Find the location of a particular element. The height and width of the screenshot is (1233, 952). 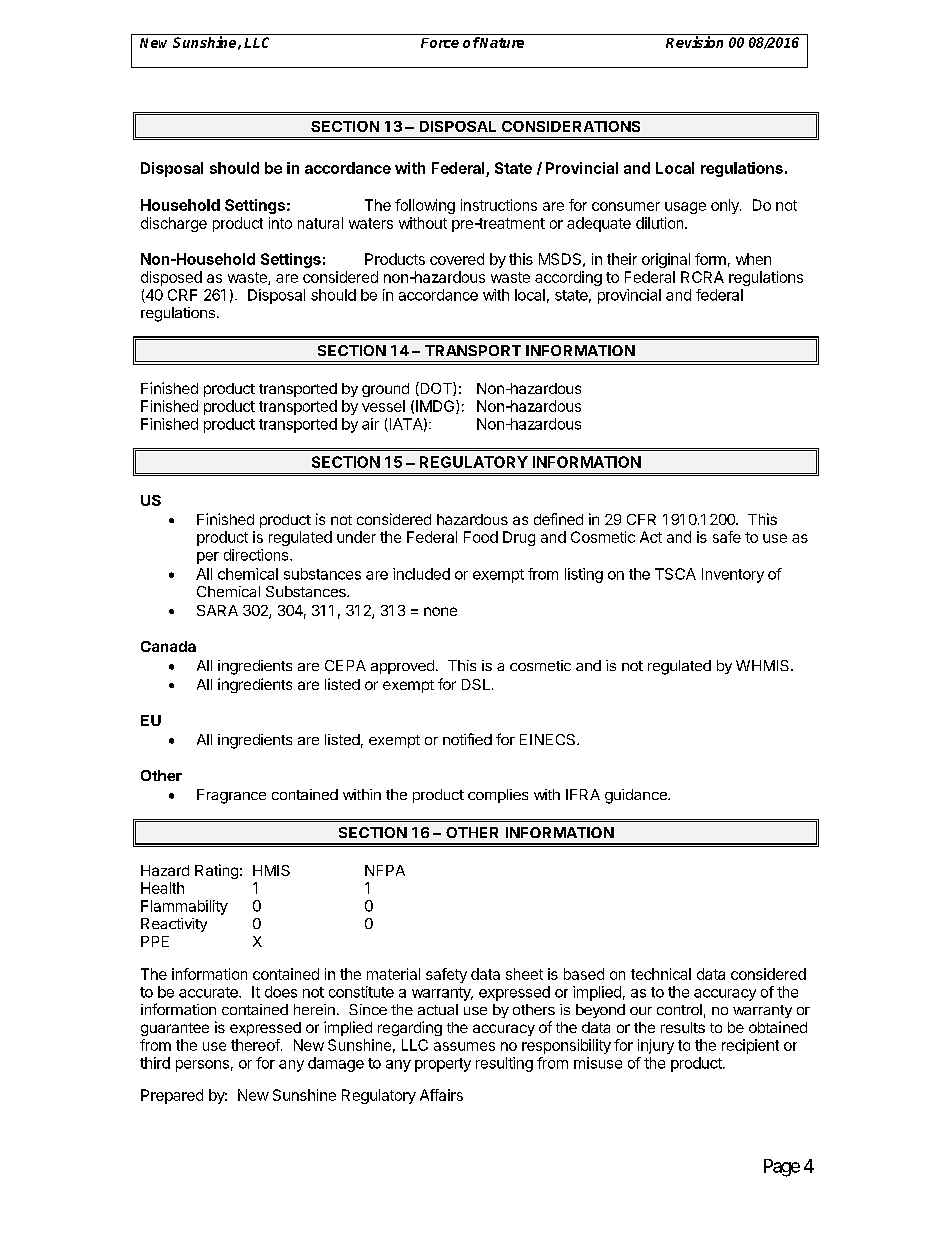

directions is located at coordinates (257, 555).
